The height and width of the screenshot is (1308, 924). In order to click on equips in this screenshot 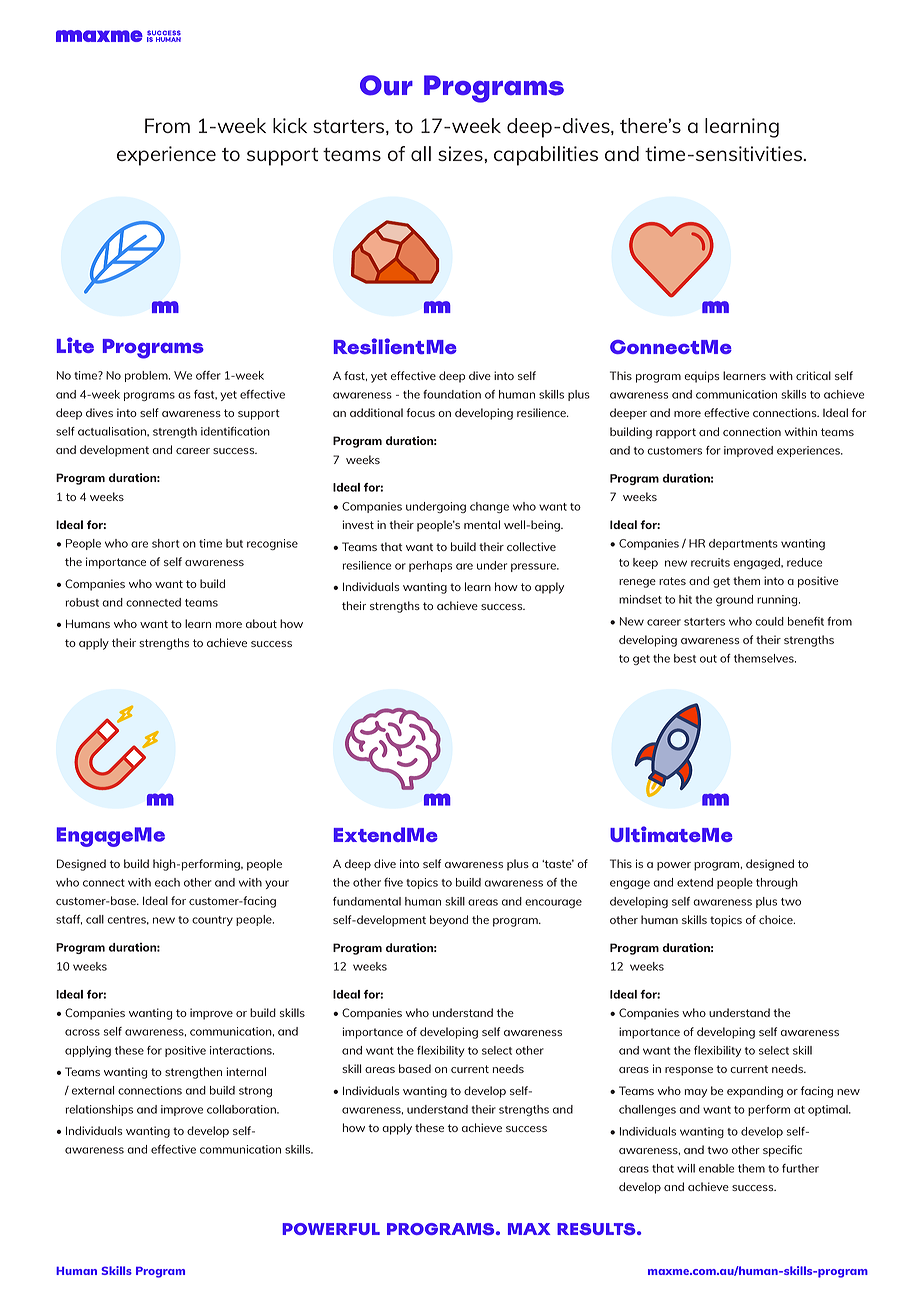, I will do `click(701, 377)`.
